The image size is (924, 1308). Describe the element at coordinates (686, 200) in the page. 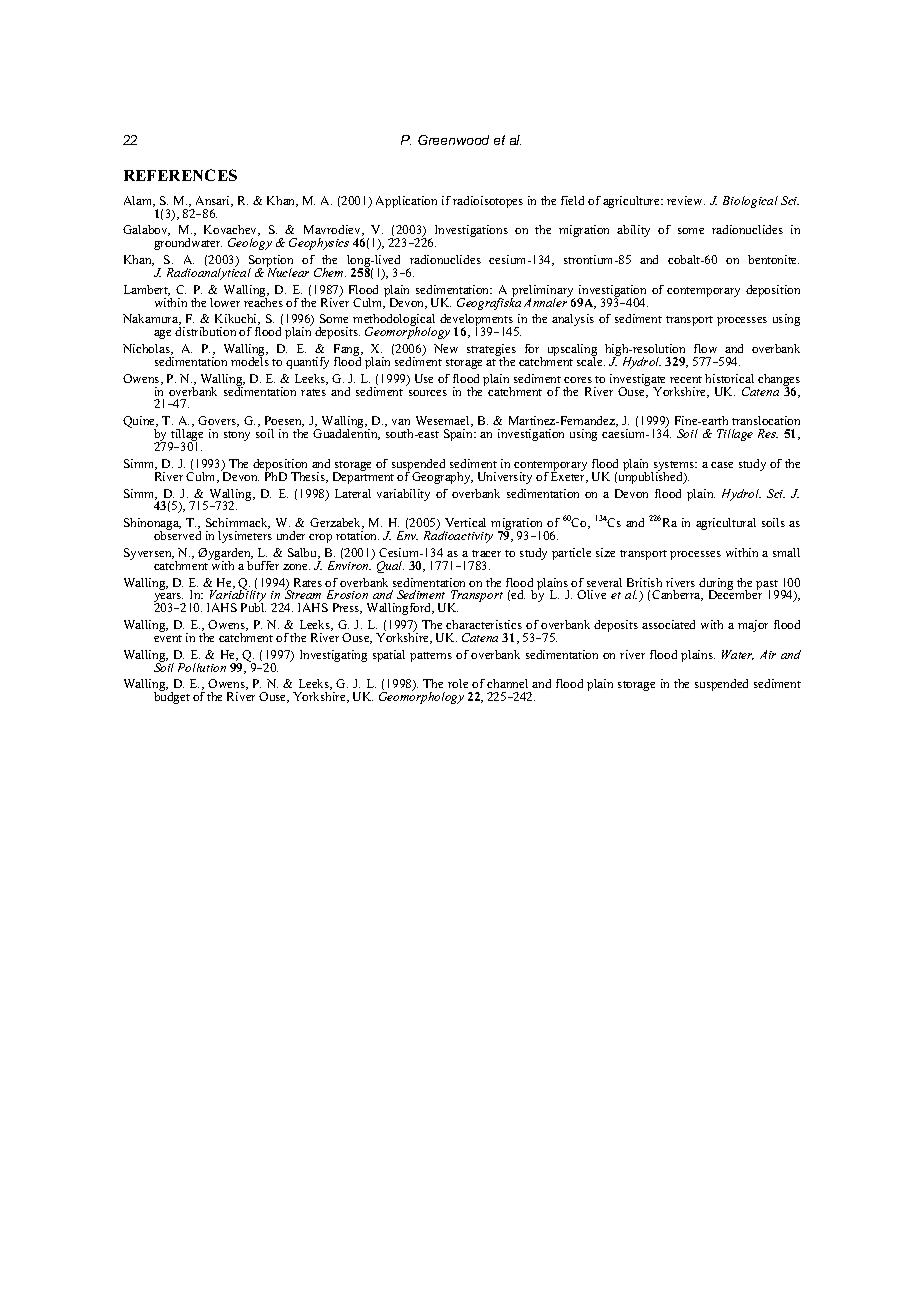

I see `review` at that location.
